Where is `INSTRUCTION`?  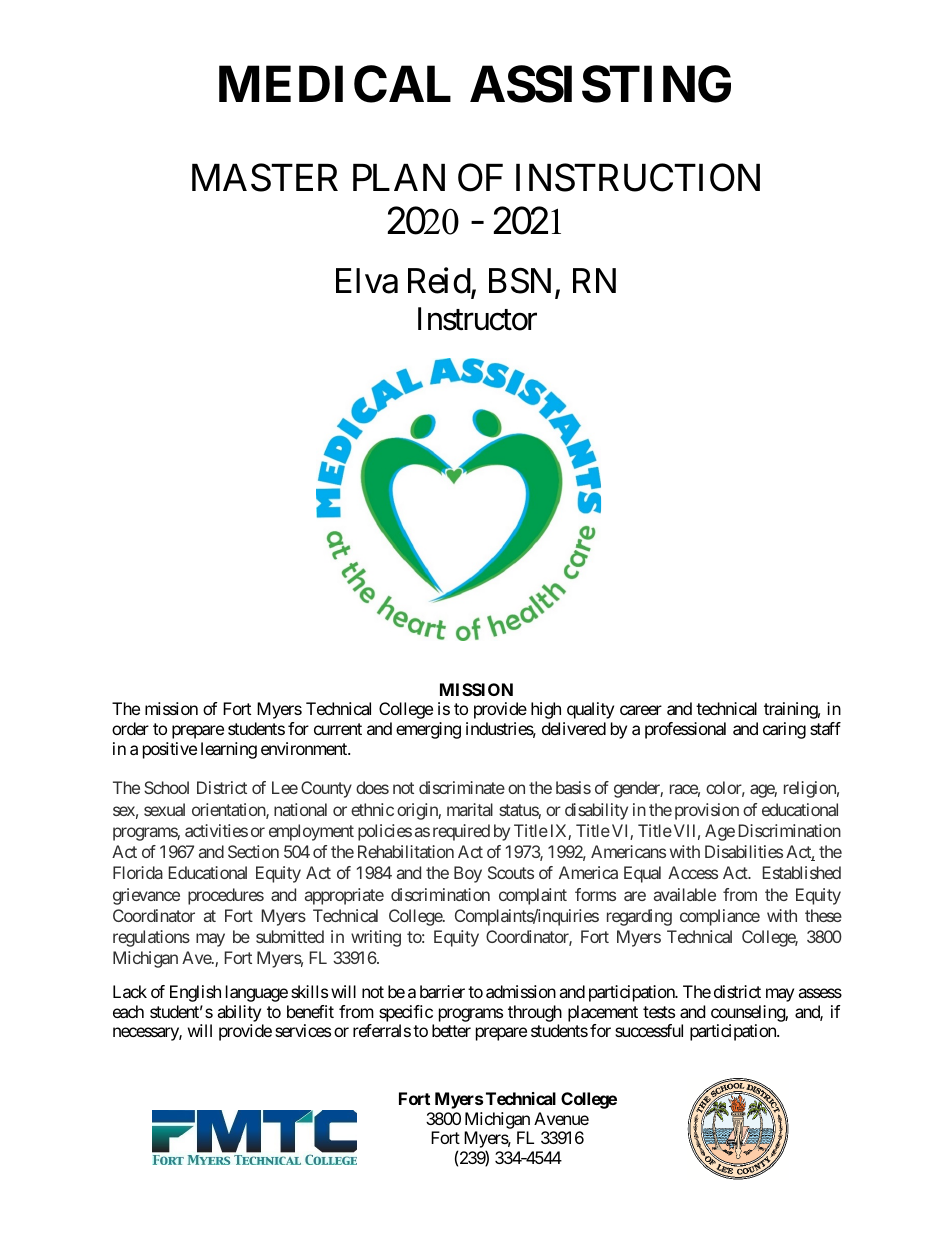 INSTRUCTION is located at coordinates (638, 178).
